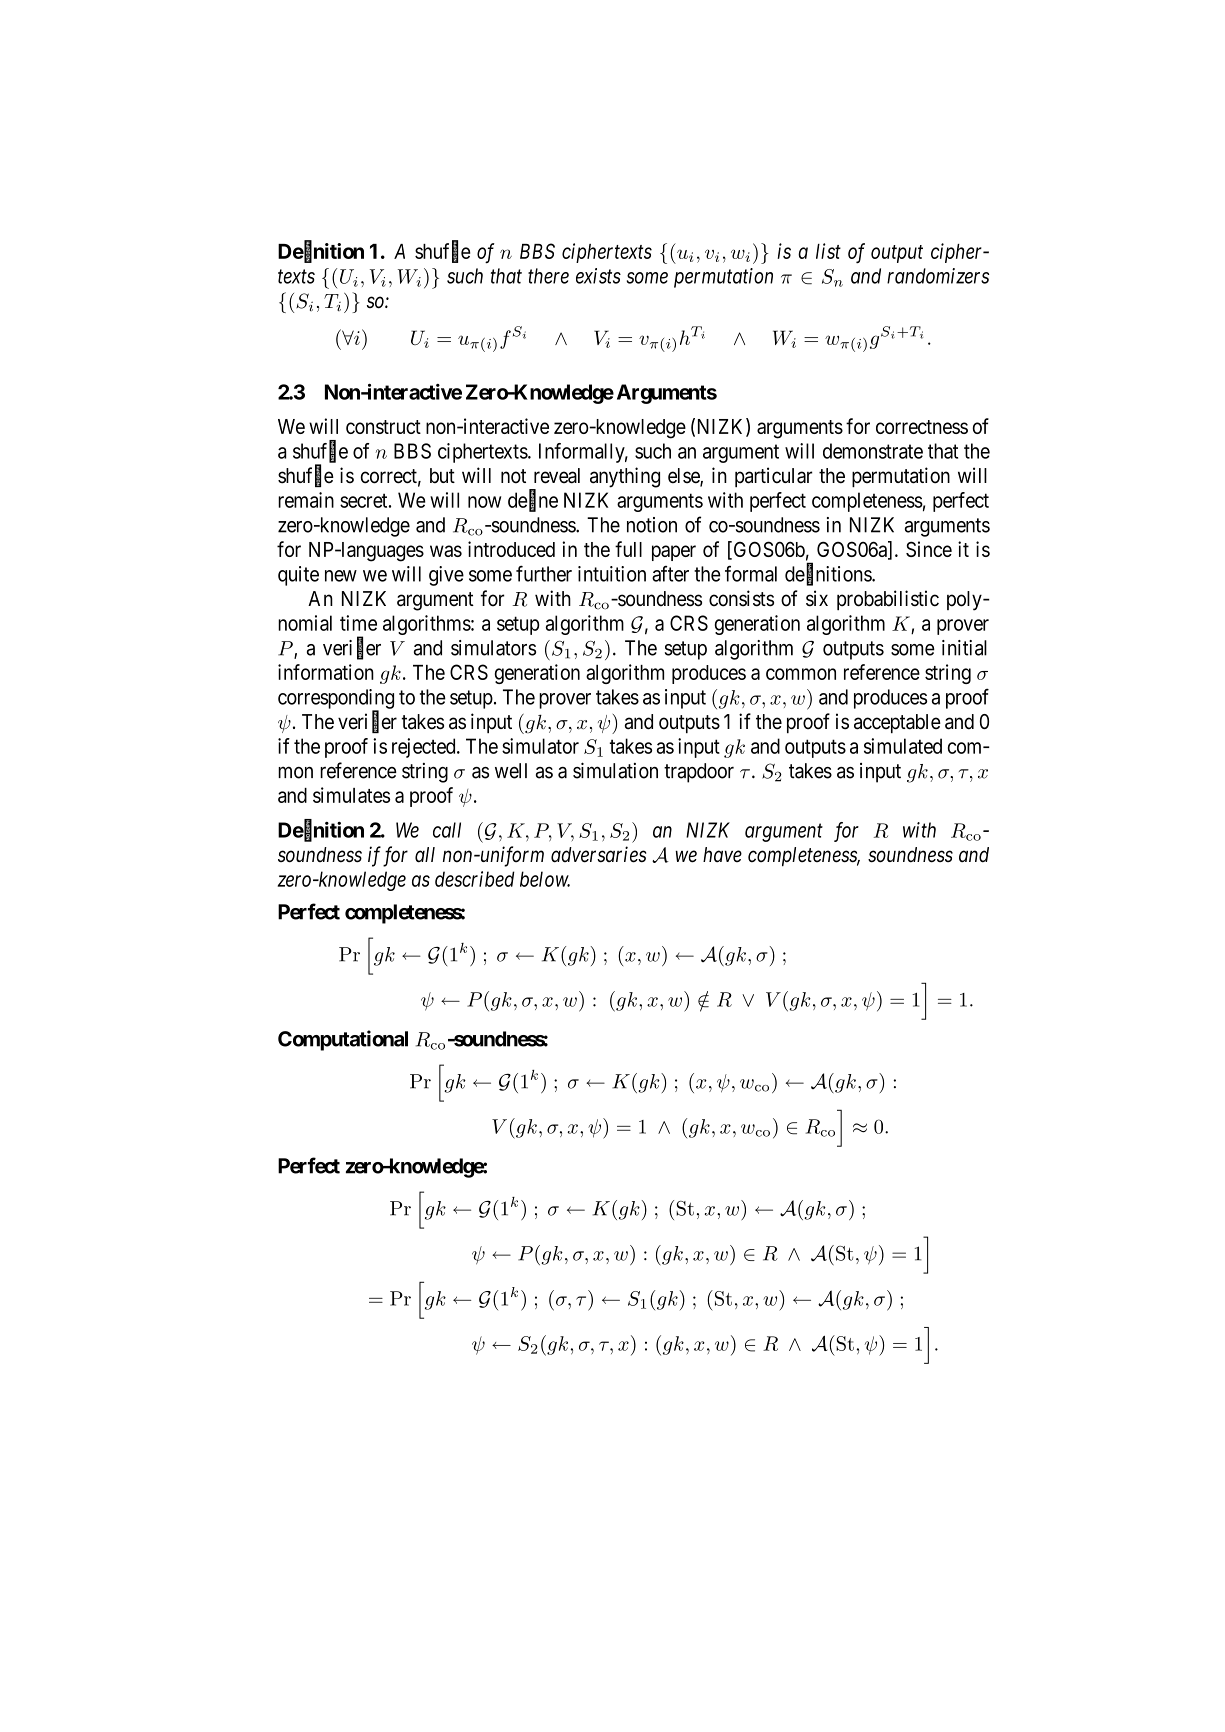 This image has width=1225, height=1732. What do you see at coordinates (351, 795) in the image?
I see `simulates` at bounding box center [351, 795].
